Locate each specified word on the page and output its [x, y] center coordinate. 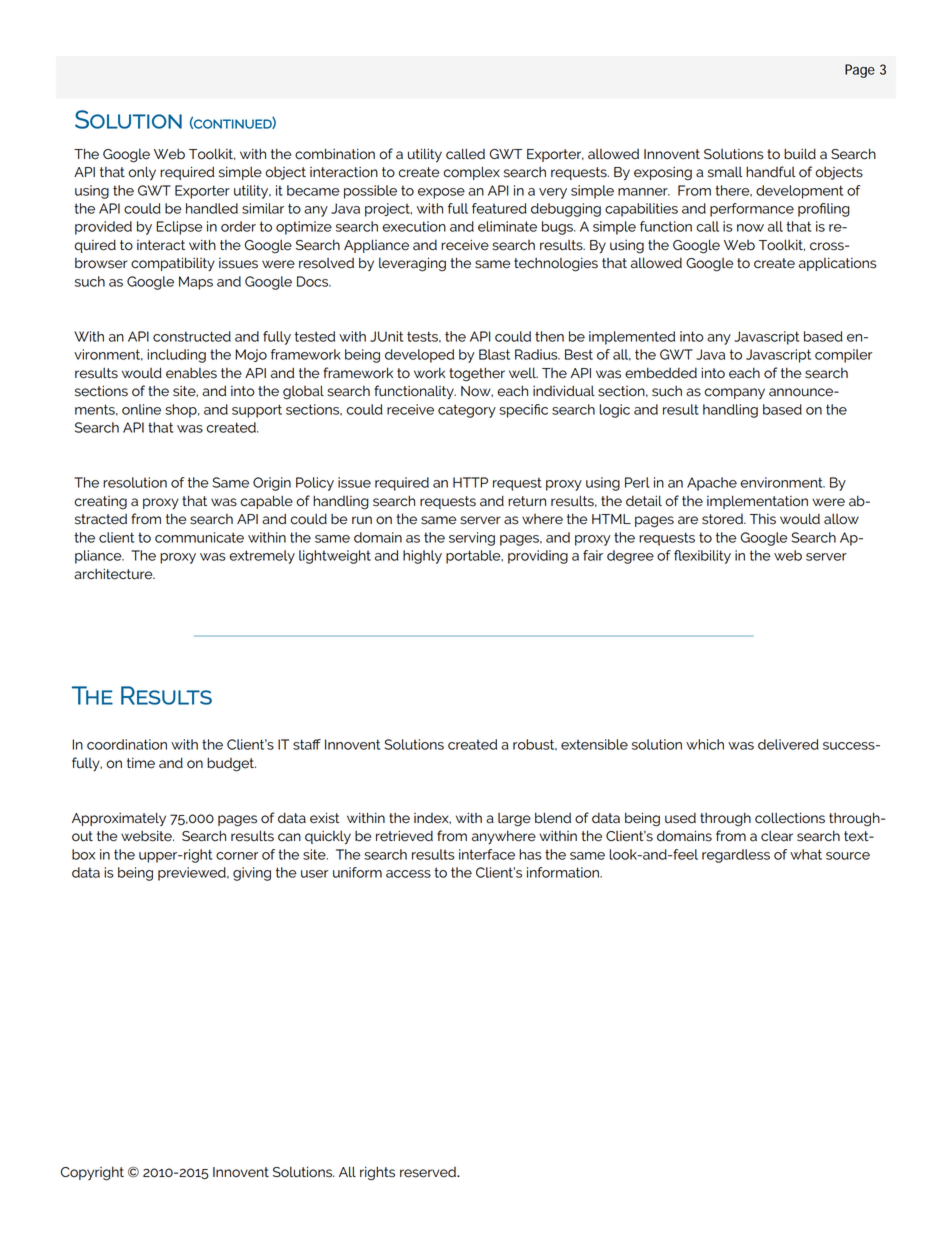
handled [212, 208]
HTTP [470, 482]
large [514, 820]
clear [777, 836]
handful [771, 172]
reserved [429, 1172]
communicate [199, 537]
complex [471, 173]
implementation [757, 502]
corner [237, 856]
